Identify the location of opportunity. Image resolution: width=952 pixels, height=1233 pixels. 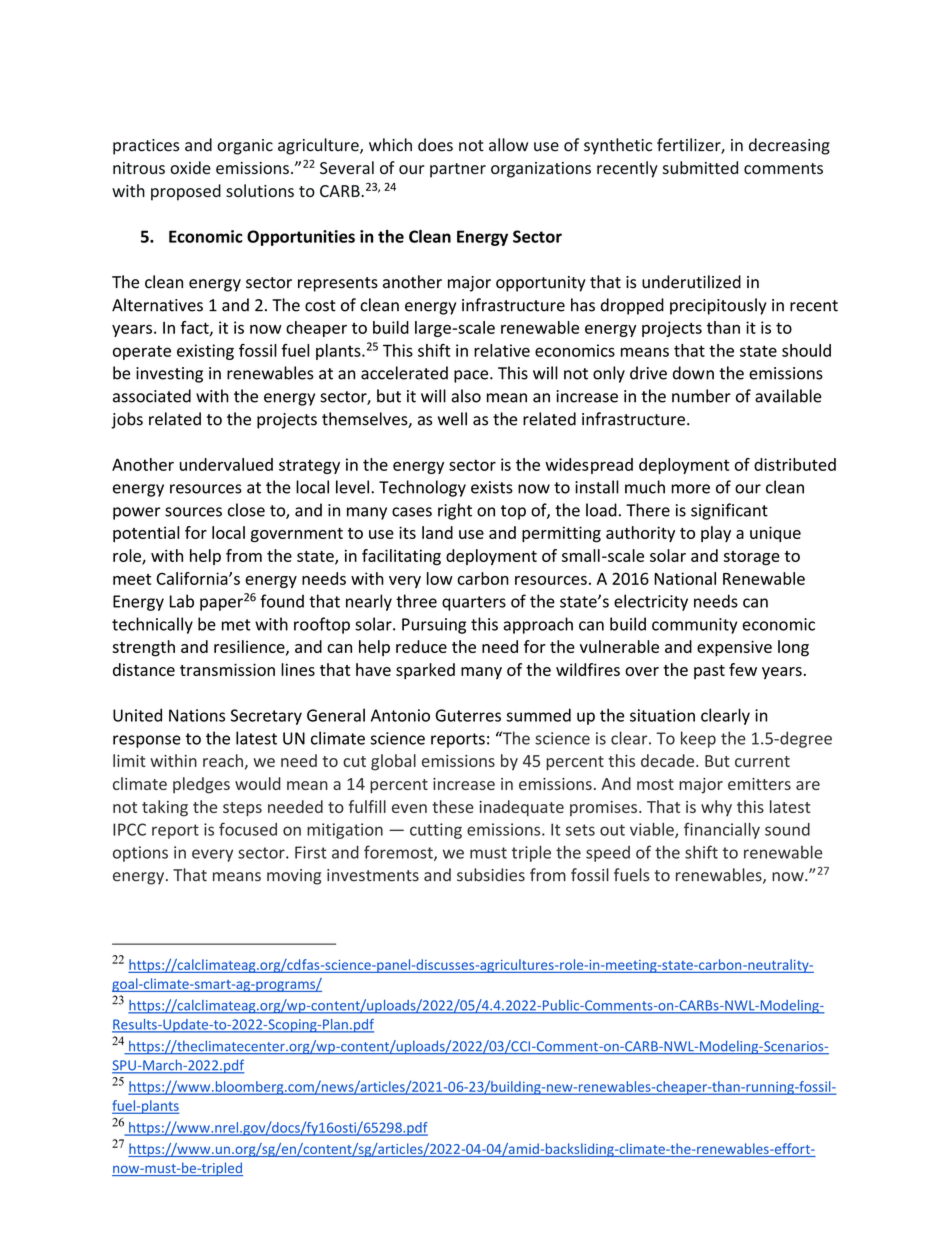
(541, 284).
